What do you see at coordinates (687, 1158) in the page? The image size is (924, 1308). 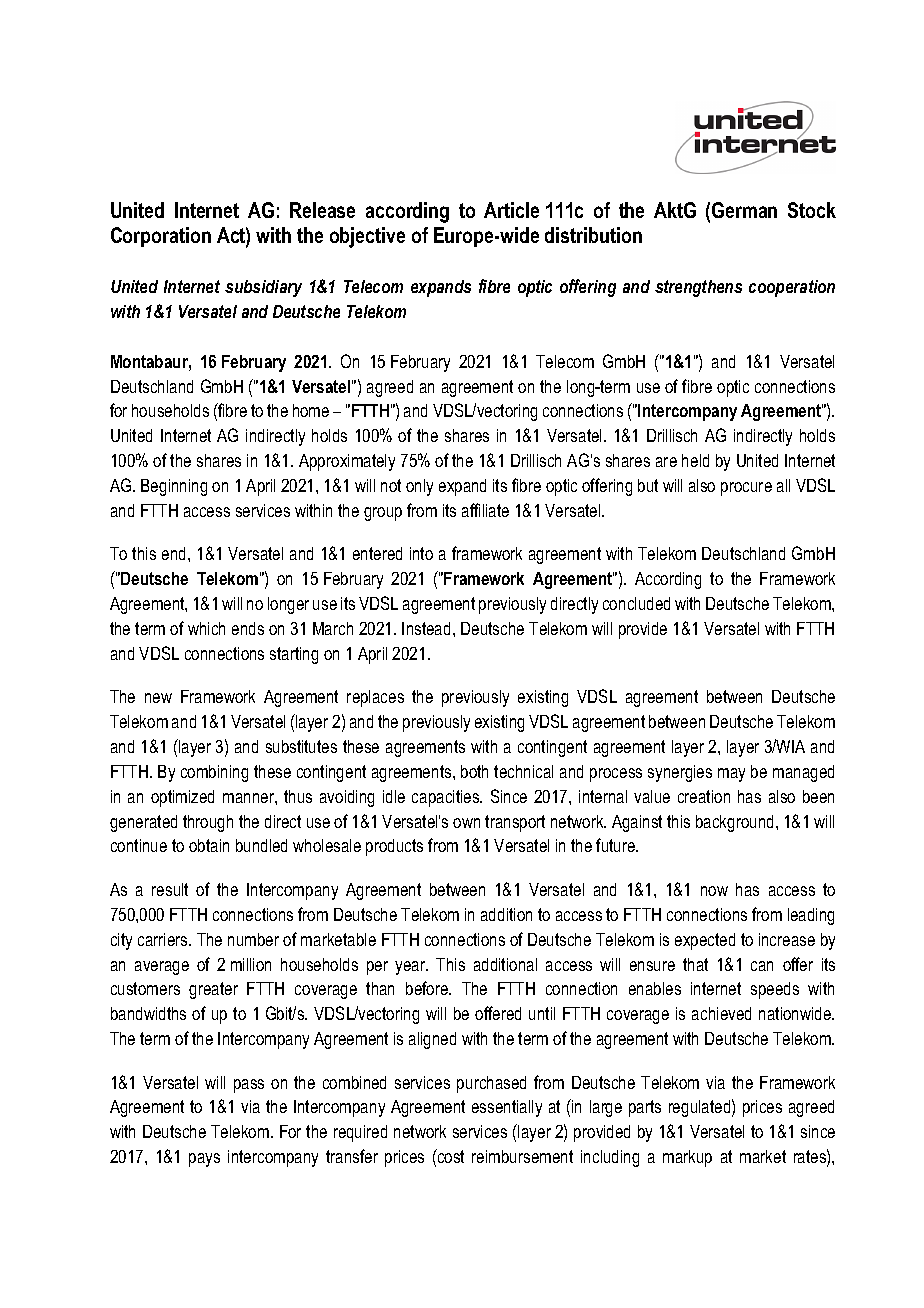 I see `markup` at bounding box center [687, 1158].
